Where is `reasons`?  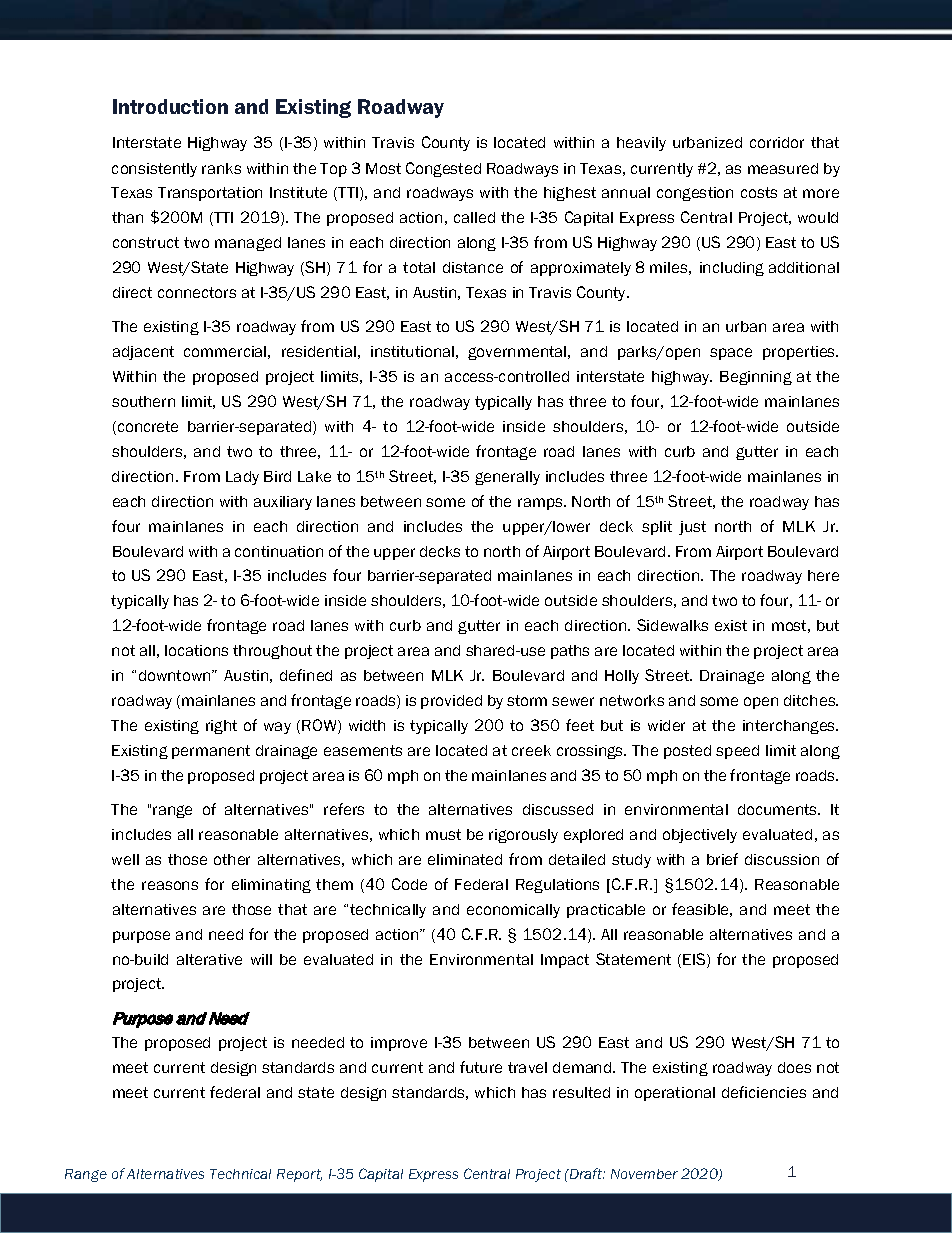
reasons is located at coordinates (170, 885).
